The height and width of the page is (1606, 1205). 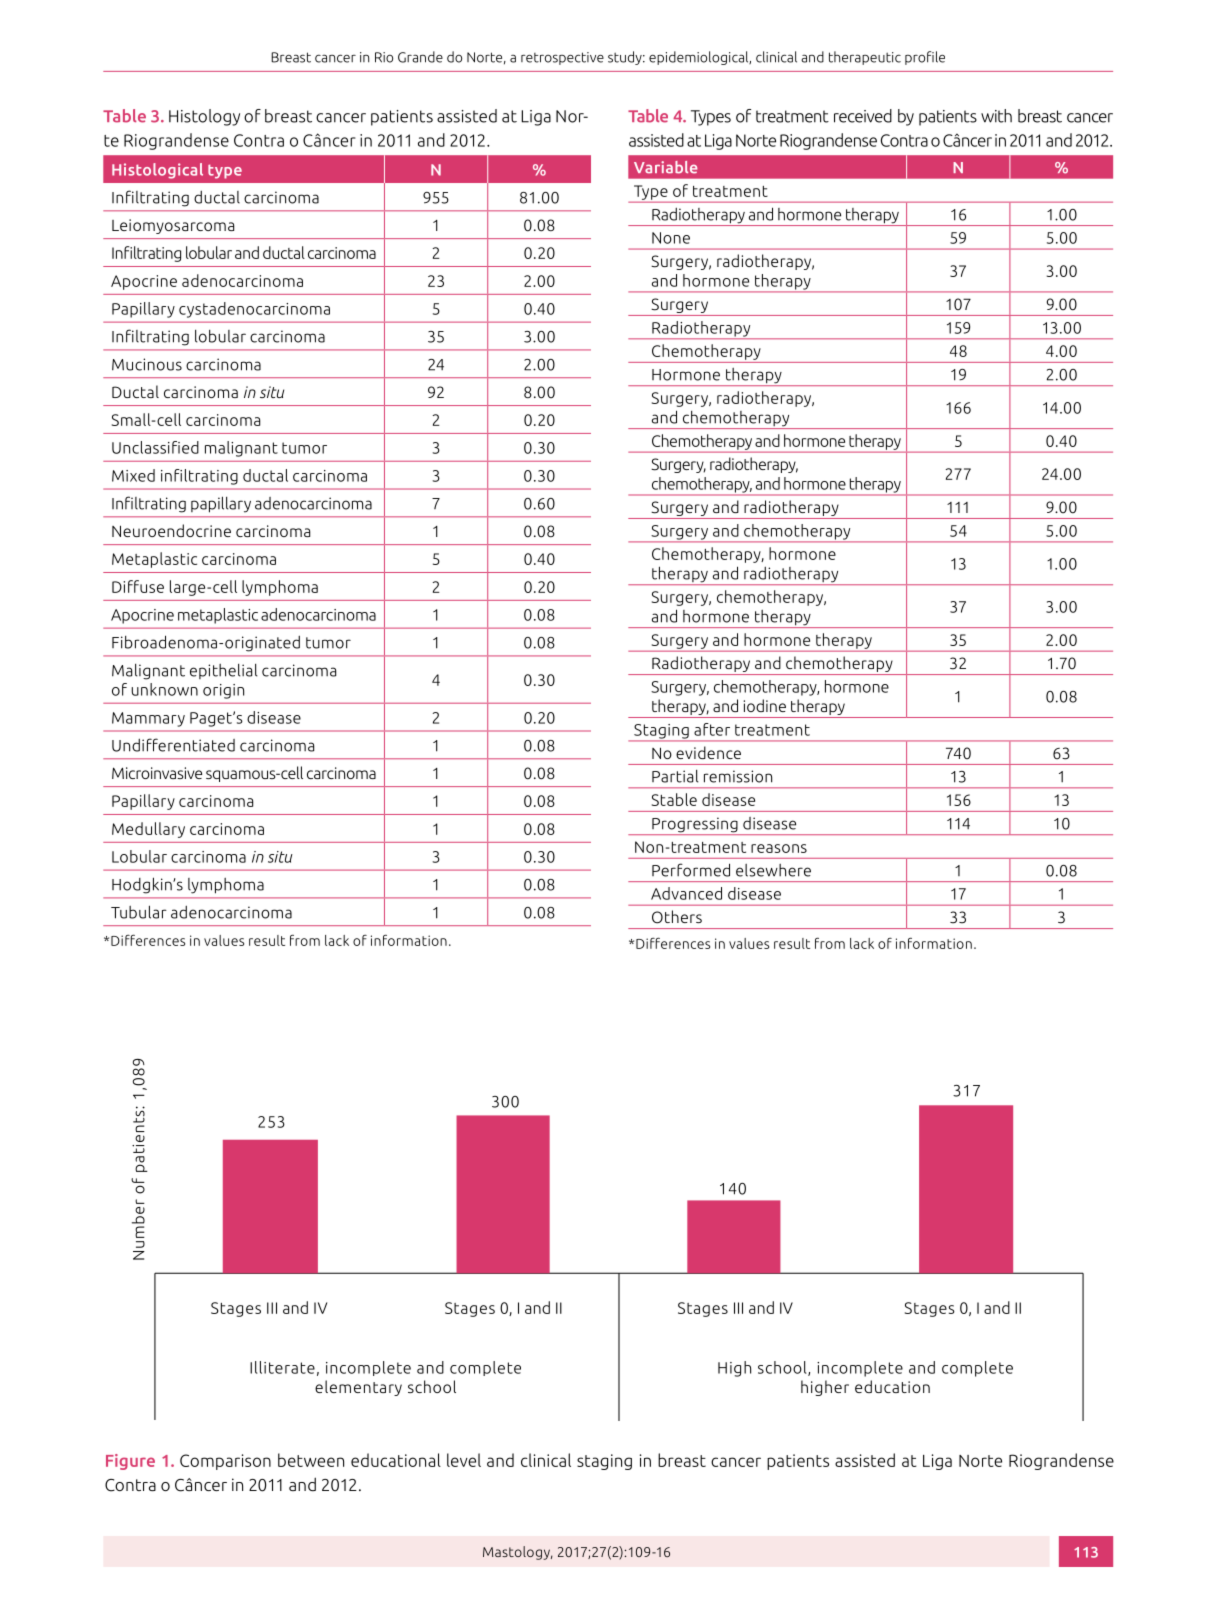 What do you see at coordinates (225, 1462) in the page?
I see `Comparison` at bounding box center [225, 1462].
